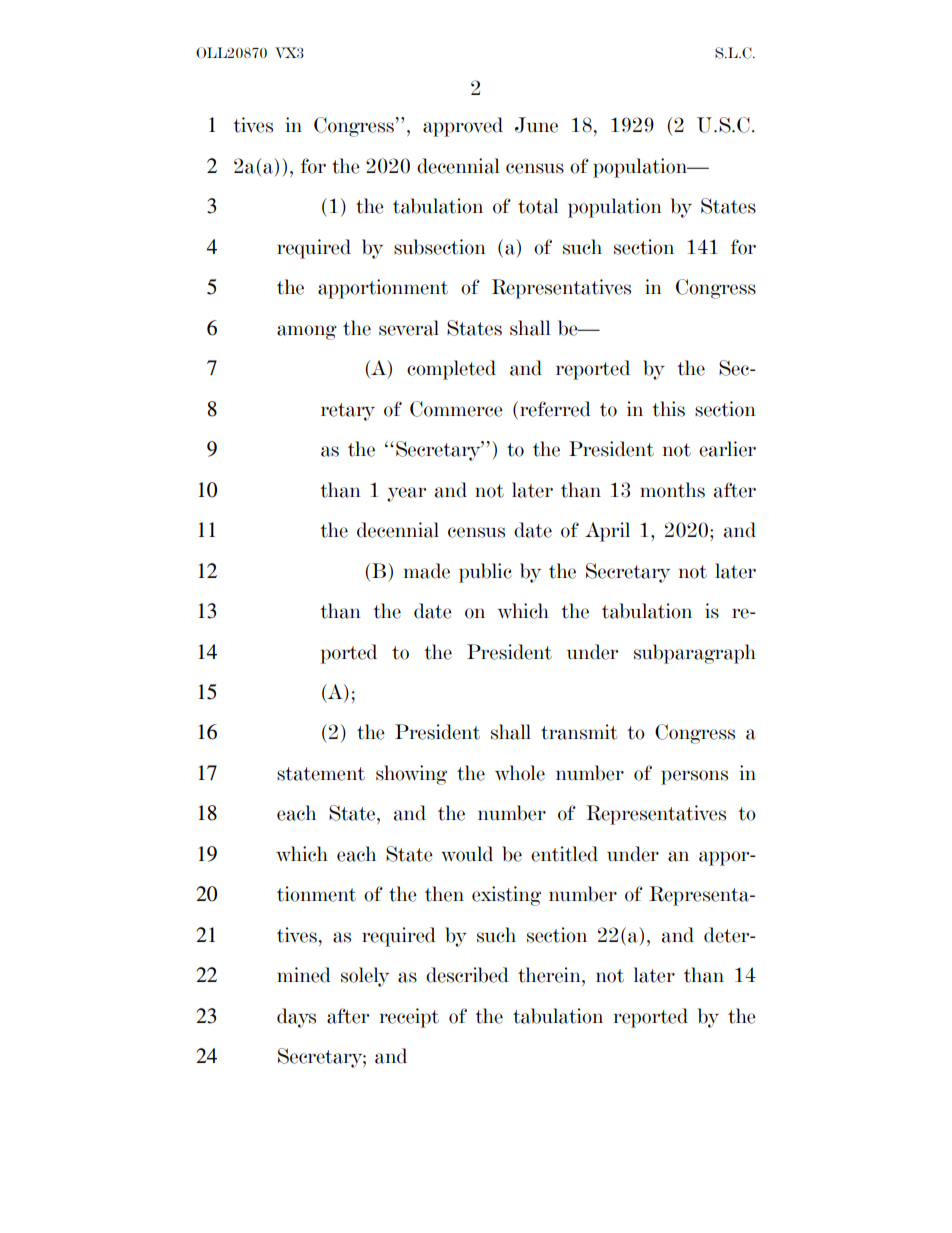  Describe the element at coordinates (411, 775) in the document. I see `showing` at that location.
